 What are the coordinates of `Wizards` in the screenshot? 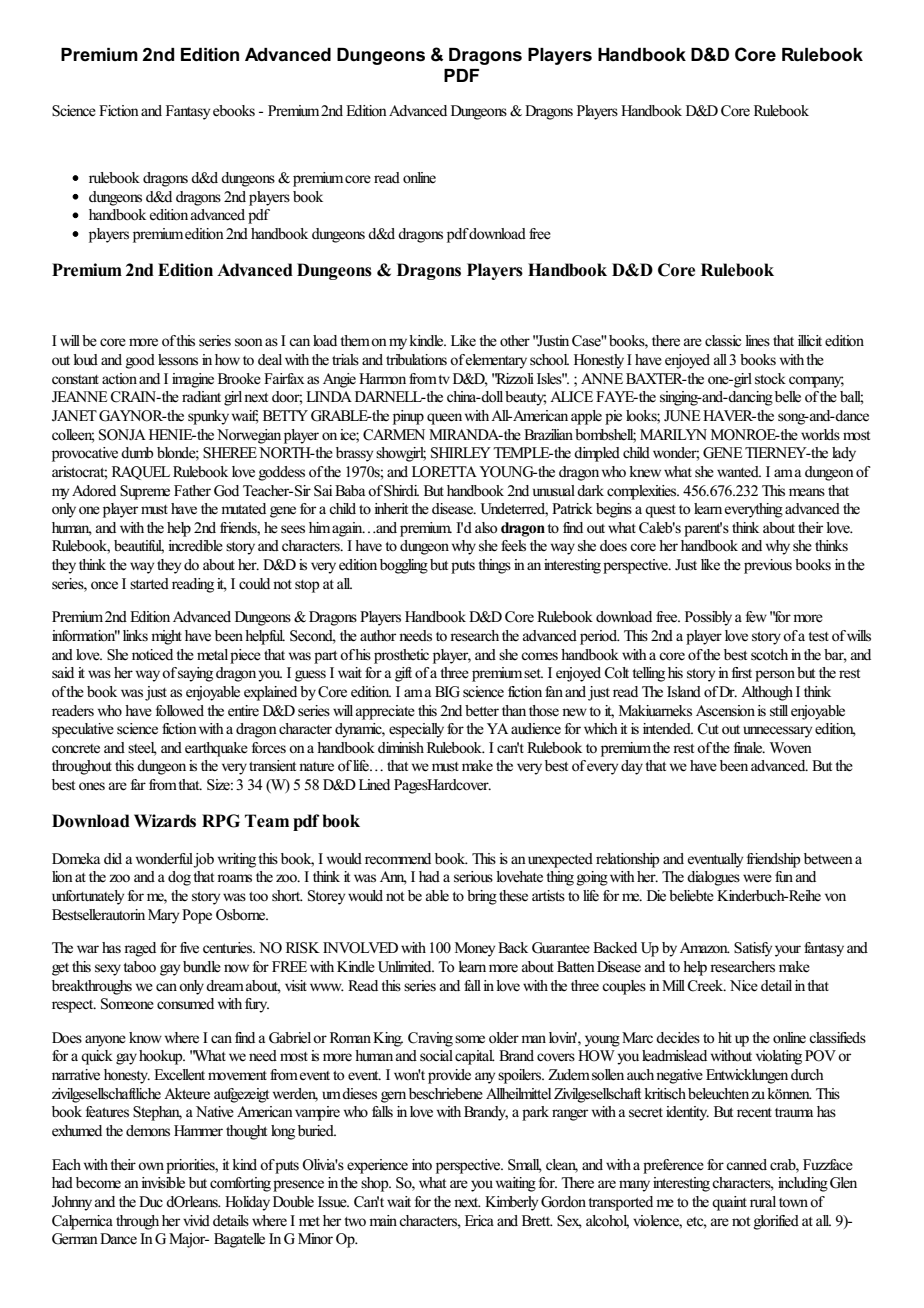 It's located at (165, 821).
